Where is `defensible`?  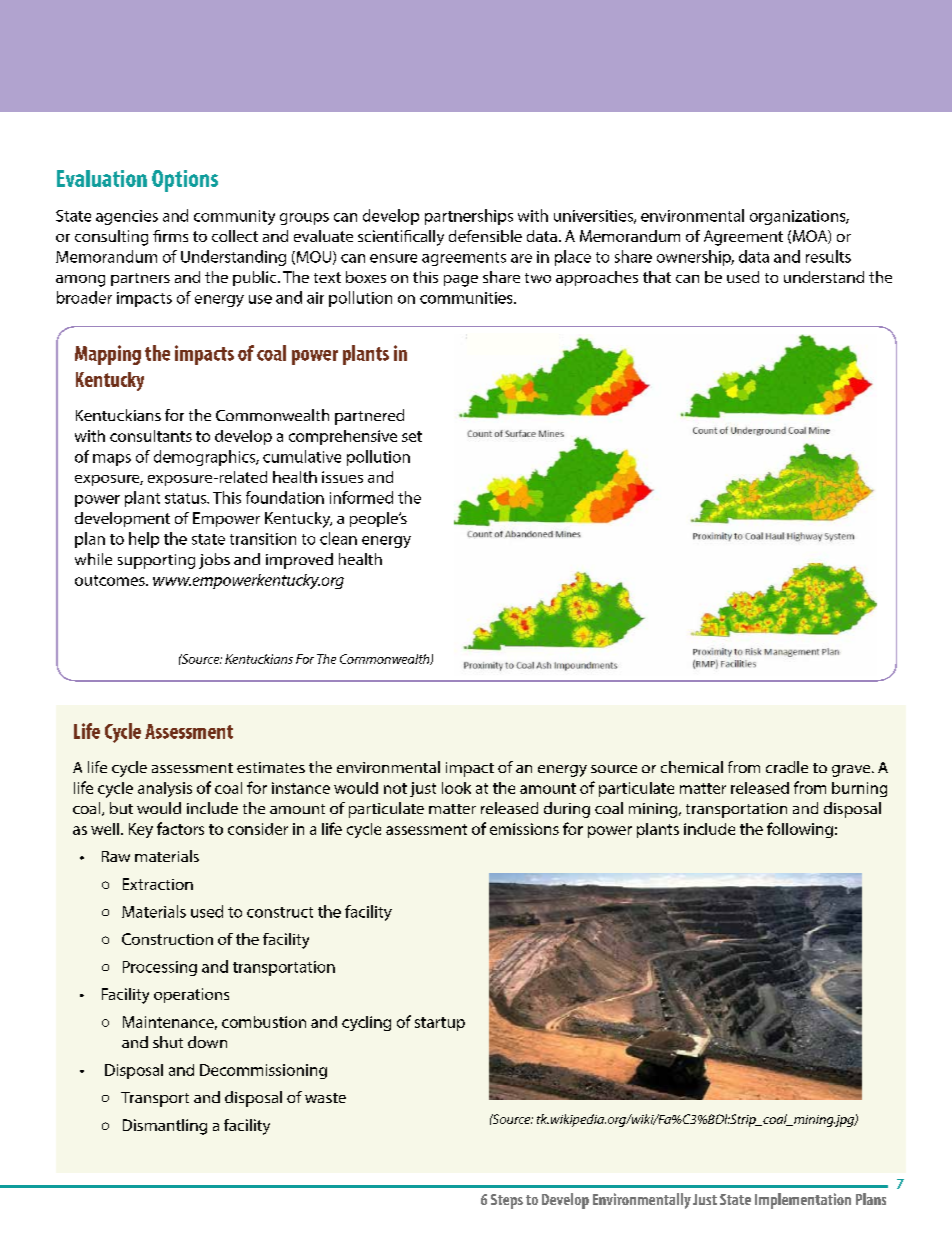 defensible is located at coordinates (485, 236).
